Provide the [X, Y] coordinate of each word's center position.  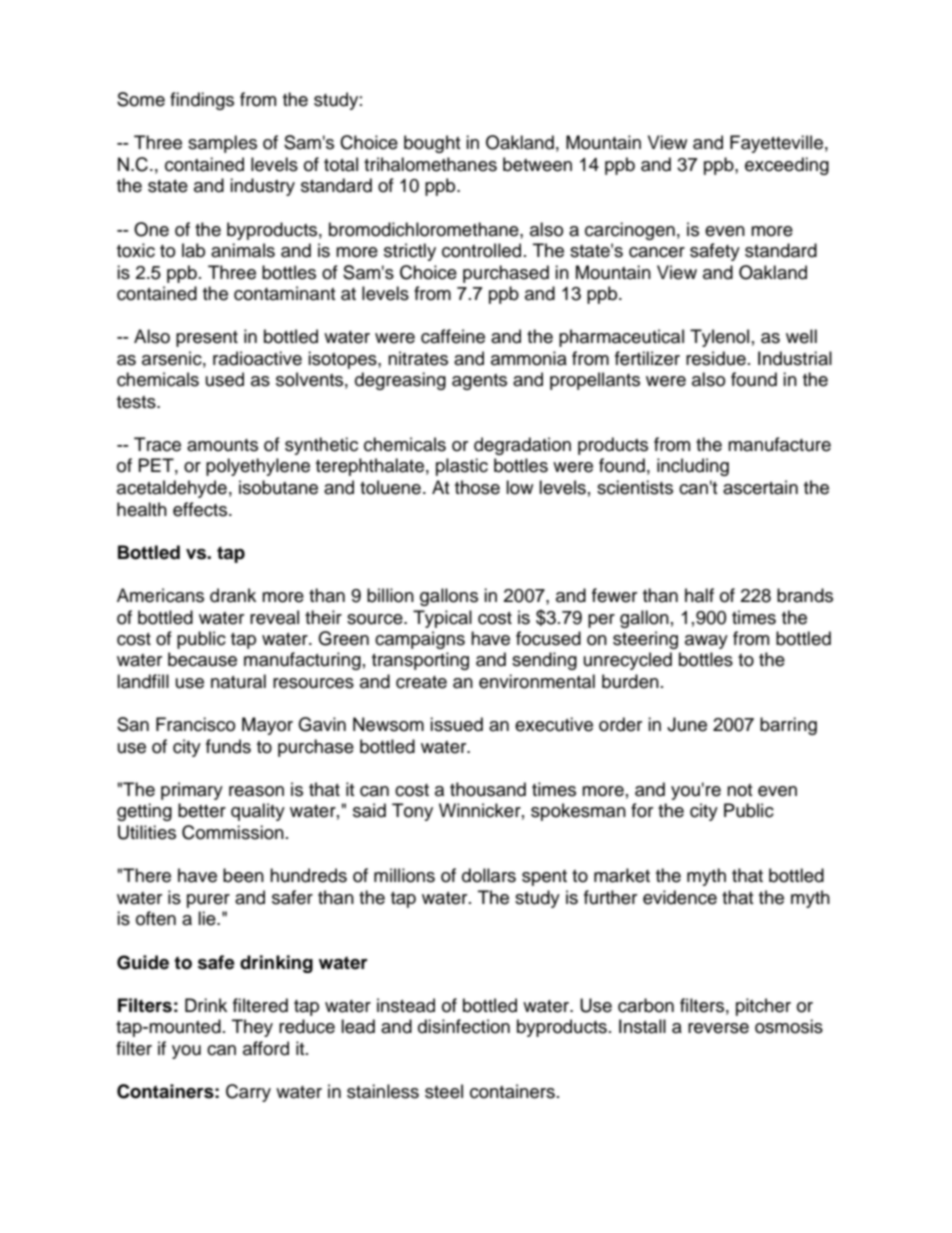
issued [456, 724]
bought [432, 144]
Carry [248, 1093]
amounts [222, 445]
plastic [462, 467]
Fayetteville [776, 144]
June [687, 724]
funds [228, 746]
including [693, 467]
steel [444, 1091]
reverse [718, 1028]
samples [222, 144]
